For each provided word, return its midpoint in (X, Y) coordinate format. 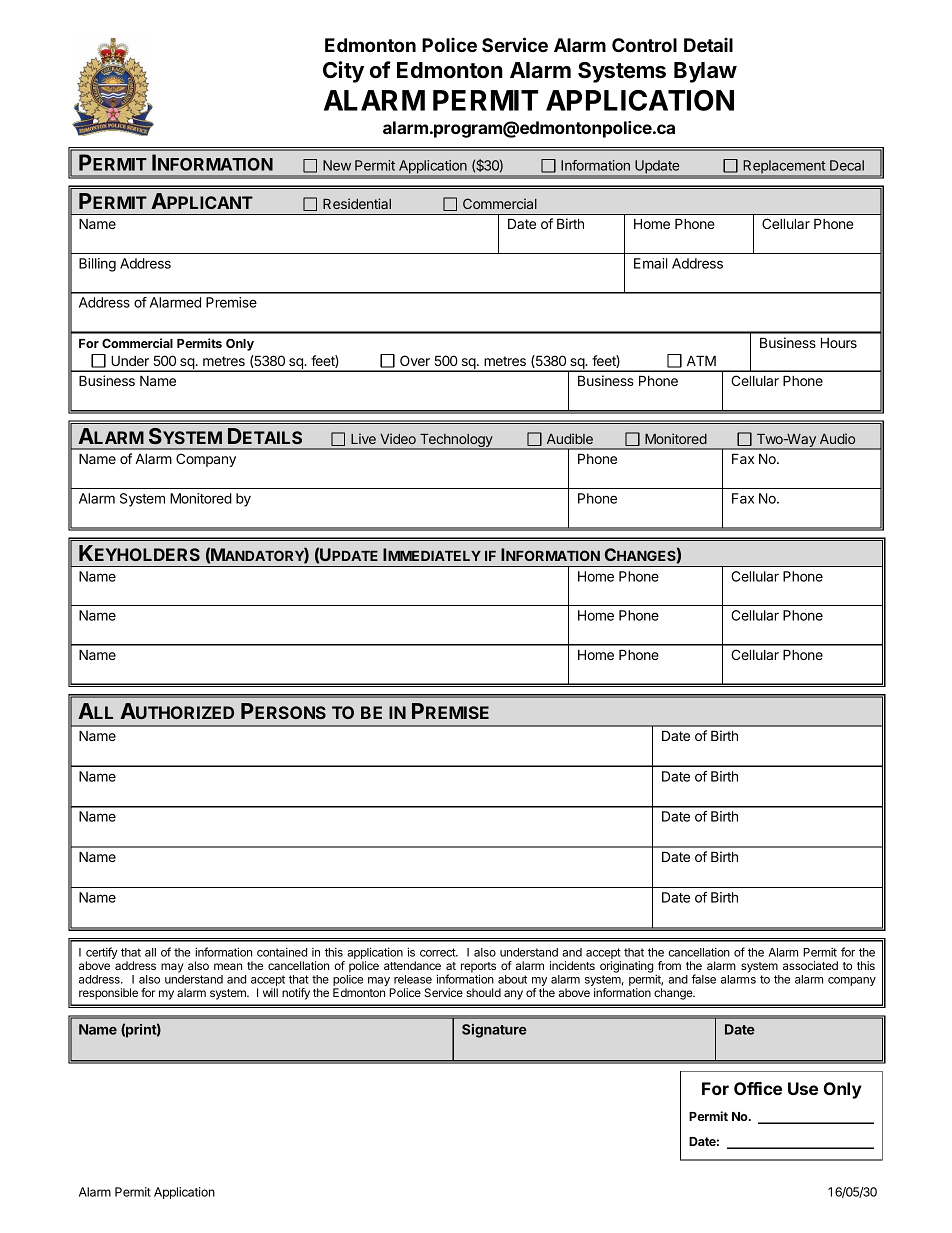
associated (810, 965)
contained (282, 952)
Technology (456, 441)
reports (478, 968)
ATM (701, 360)
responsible (108, 994)
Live (363, 438)
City (343, 72)
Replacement (784, 166)
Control (644, 45)
